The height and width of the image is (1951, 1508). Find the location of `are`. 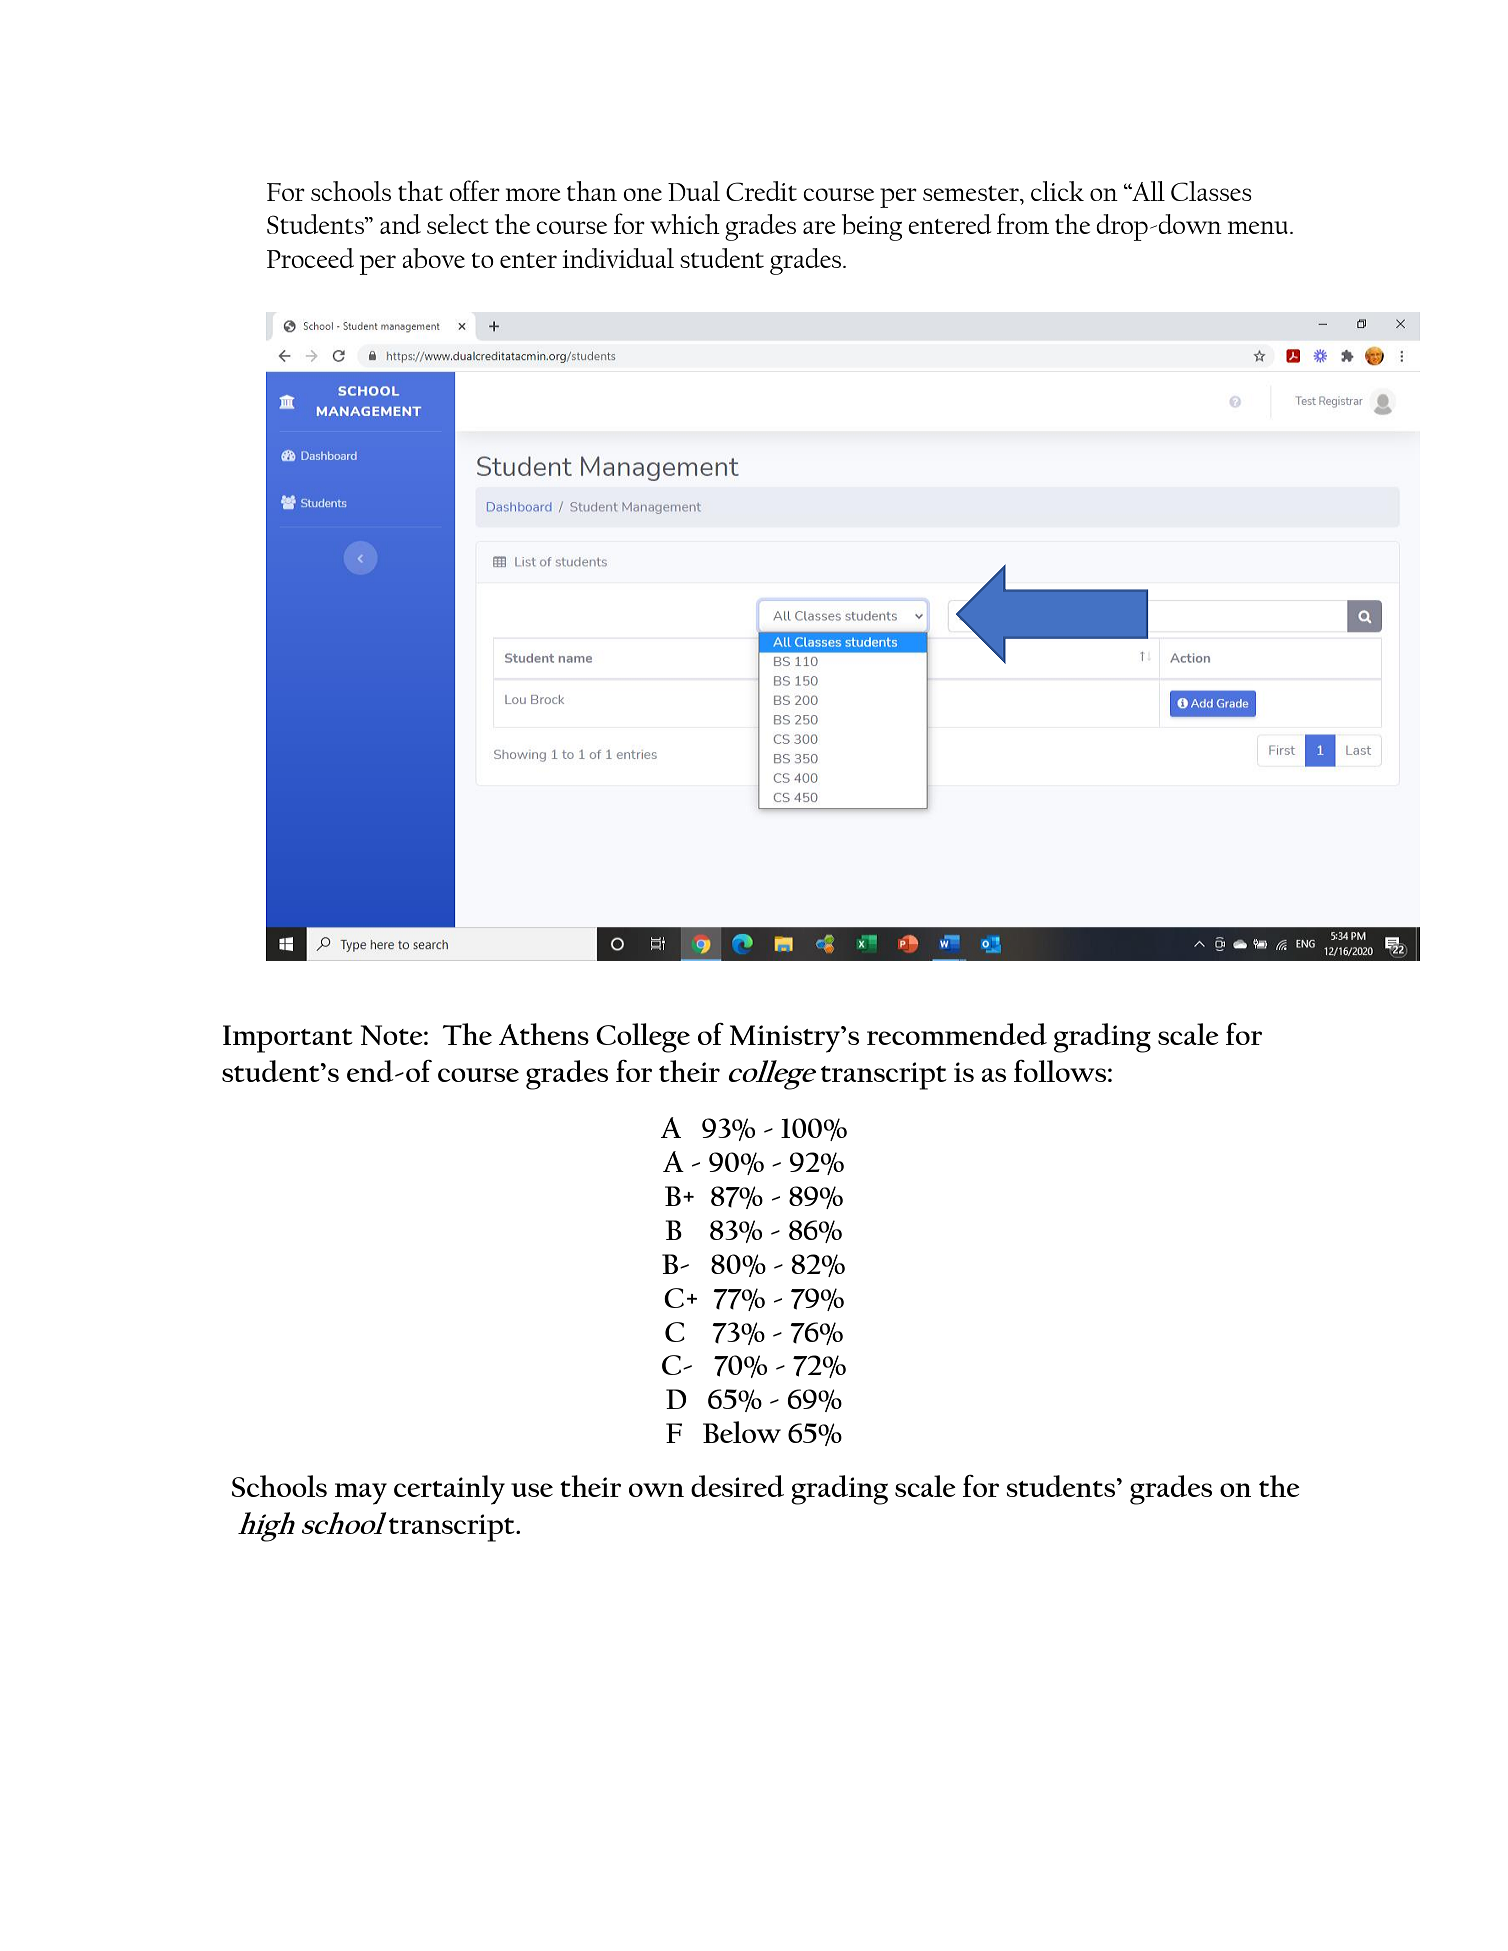

are is located at coordinates (819, 227).
